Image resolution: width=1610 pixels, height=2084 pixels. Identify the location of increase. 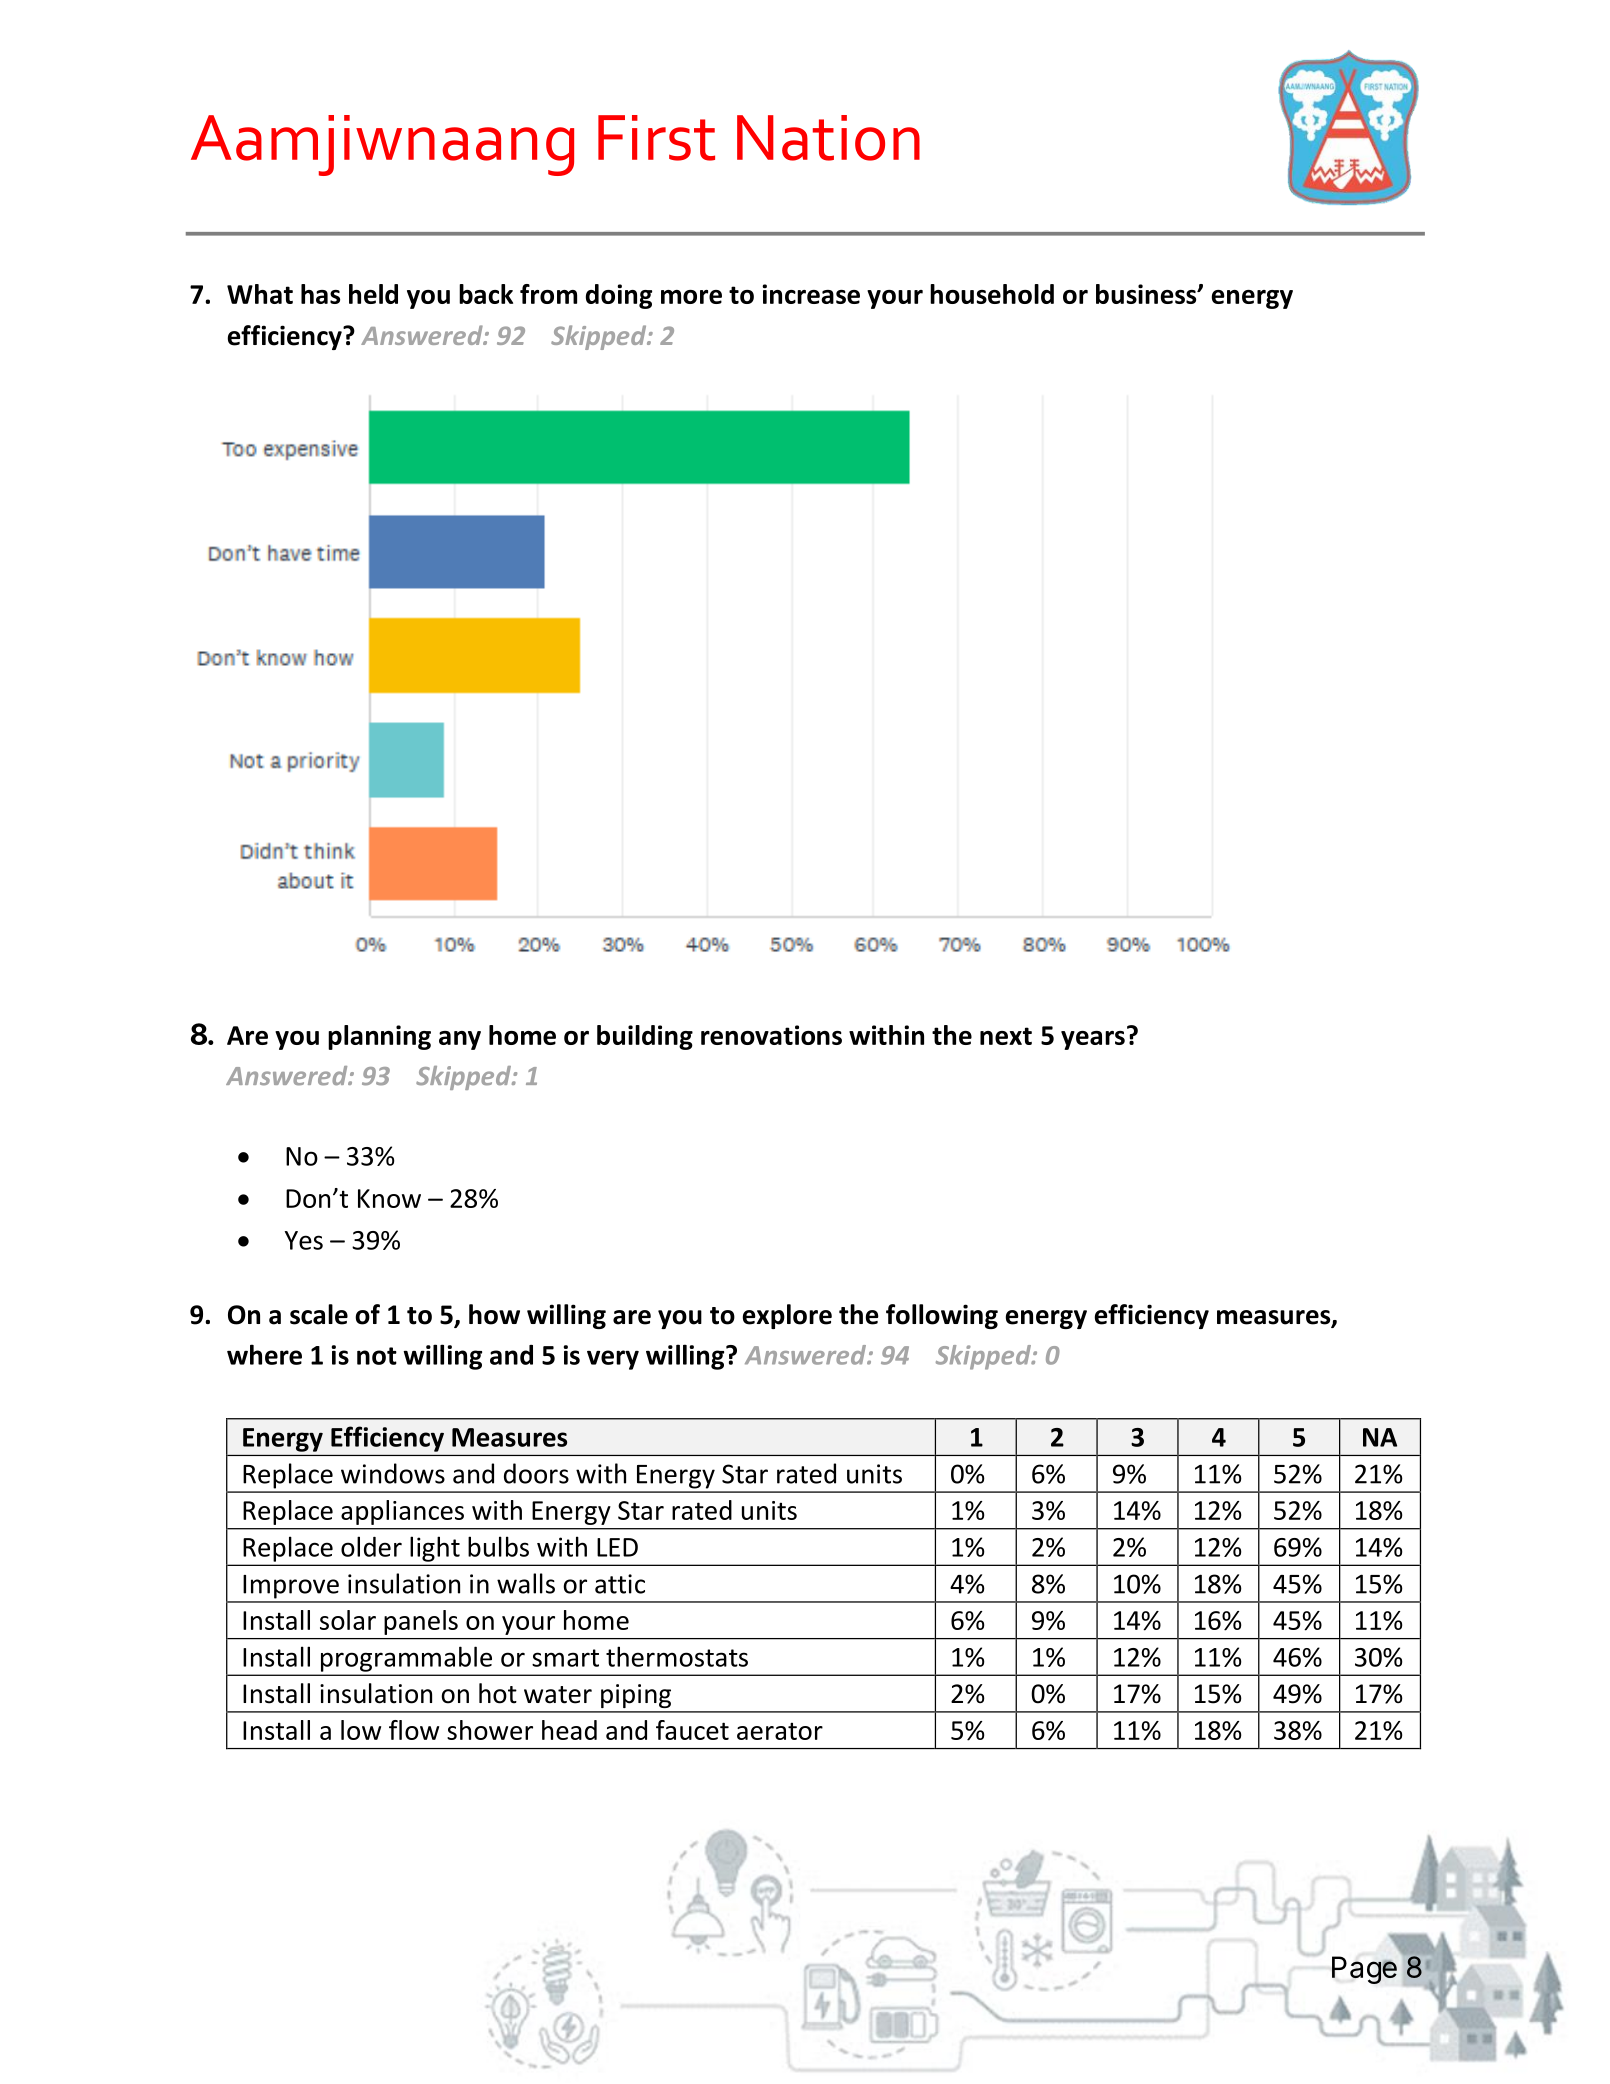
(811, 294).
